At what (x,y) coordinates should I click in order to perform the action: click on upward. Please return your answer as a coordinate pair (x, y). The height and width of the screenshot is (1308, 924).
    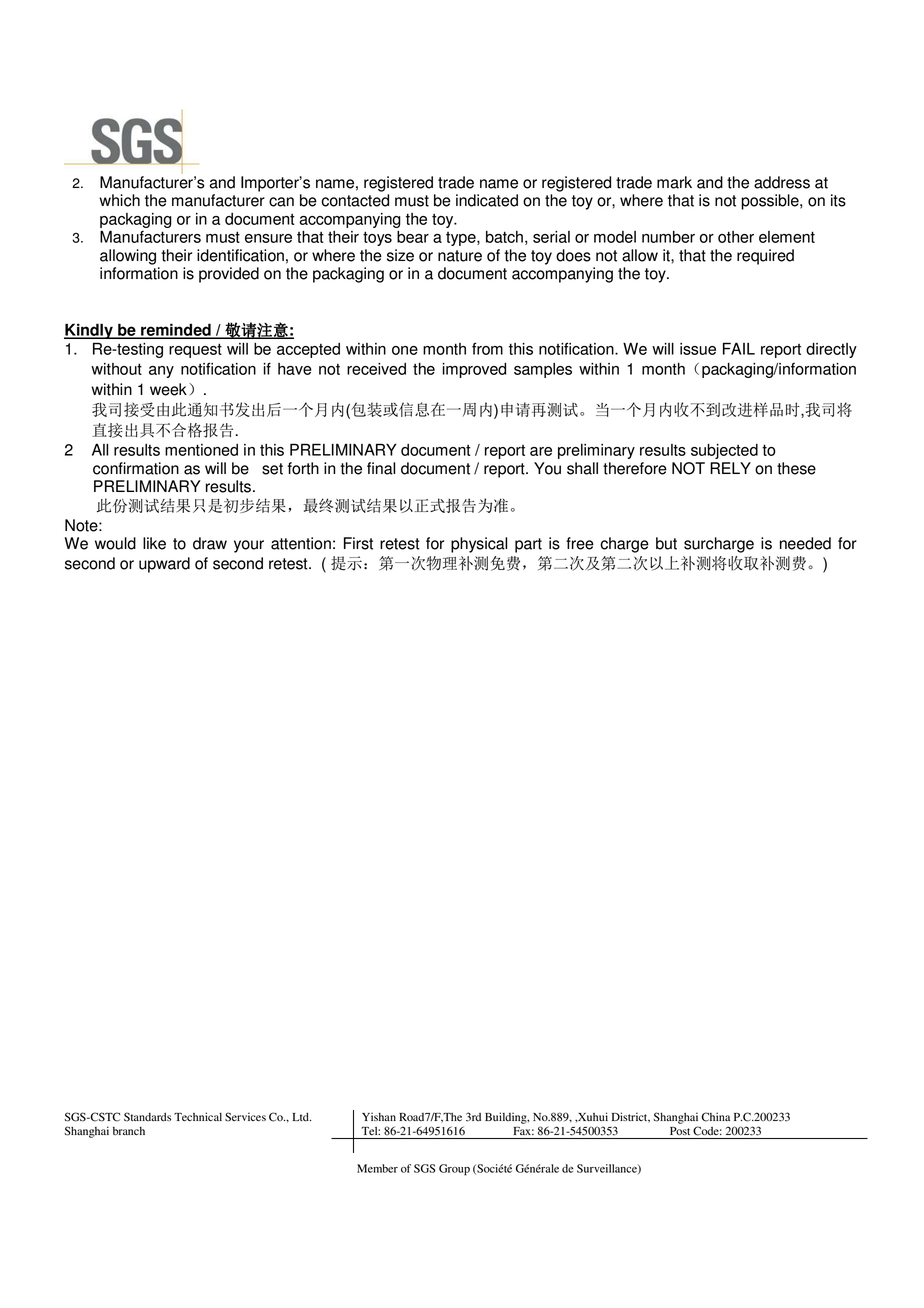
    Looking at the image, I should click on (164, 565).
